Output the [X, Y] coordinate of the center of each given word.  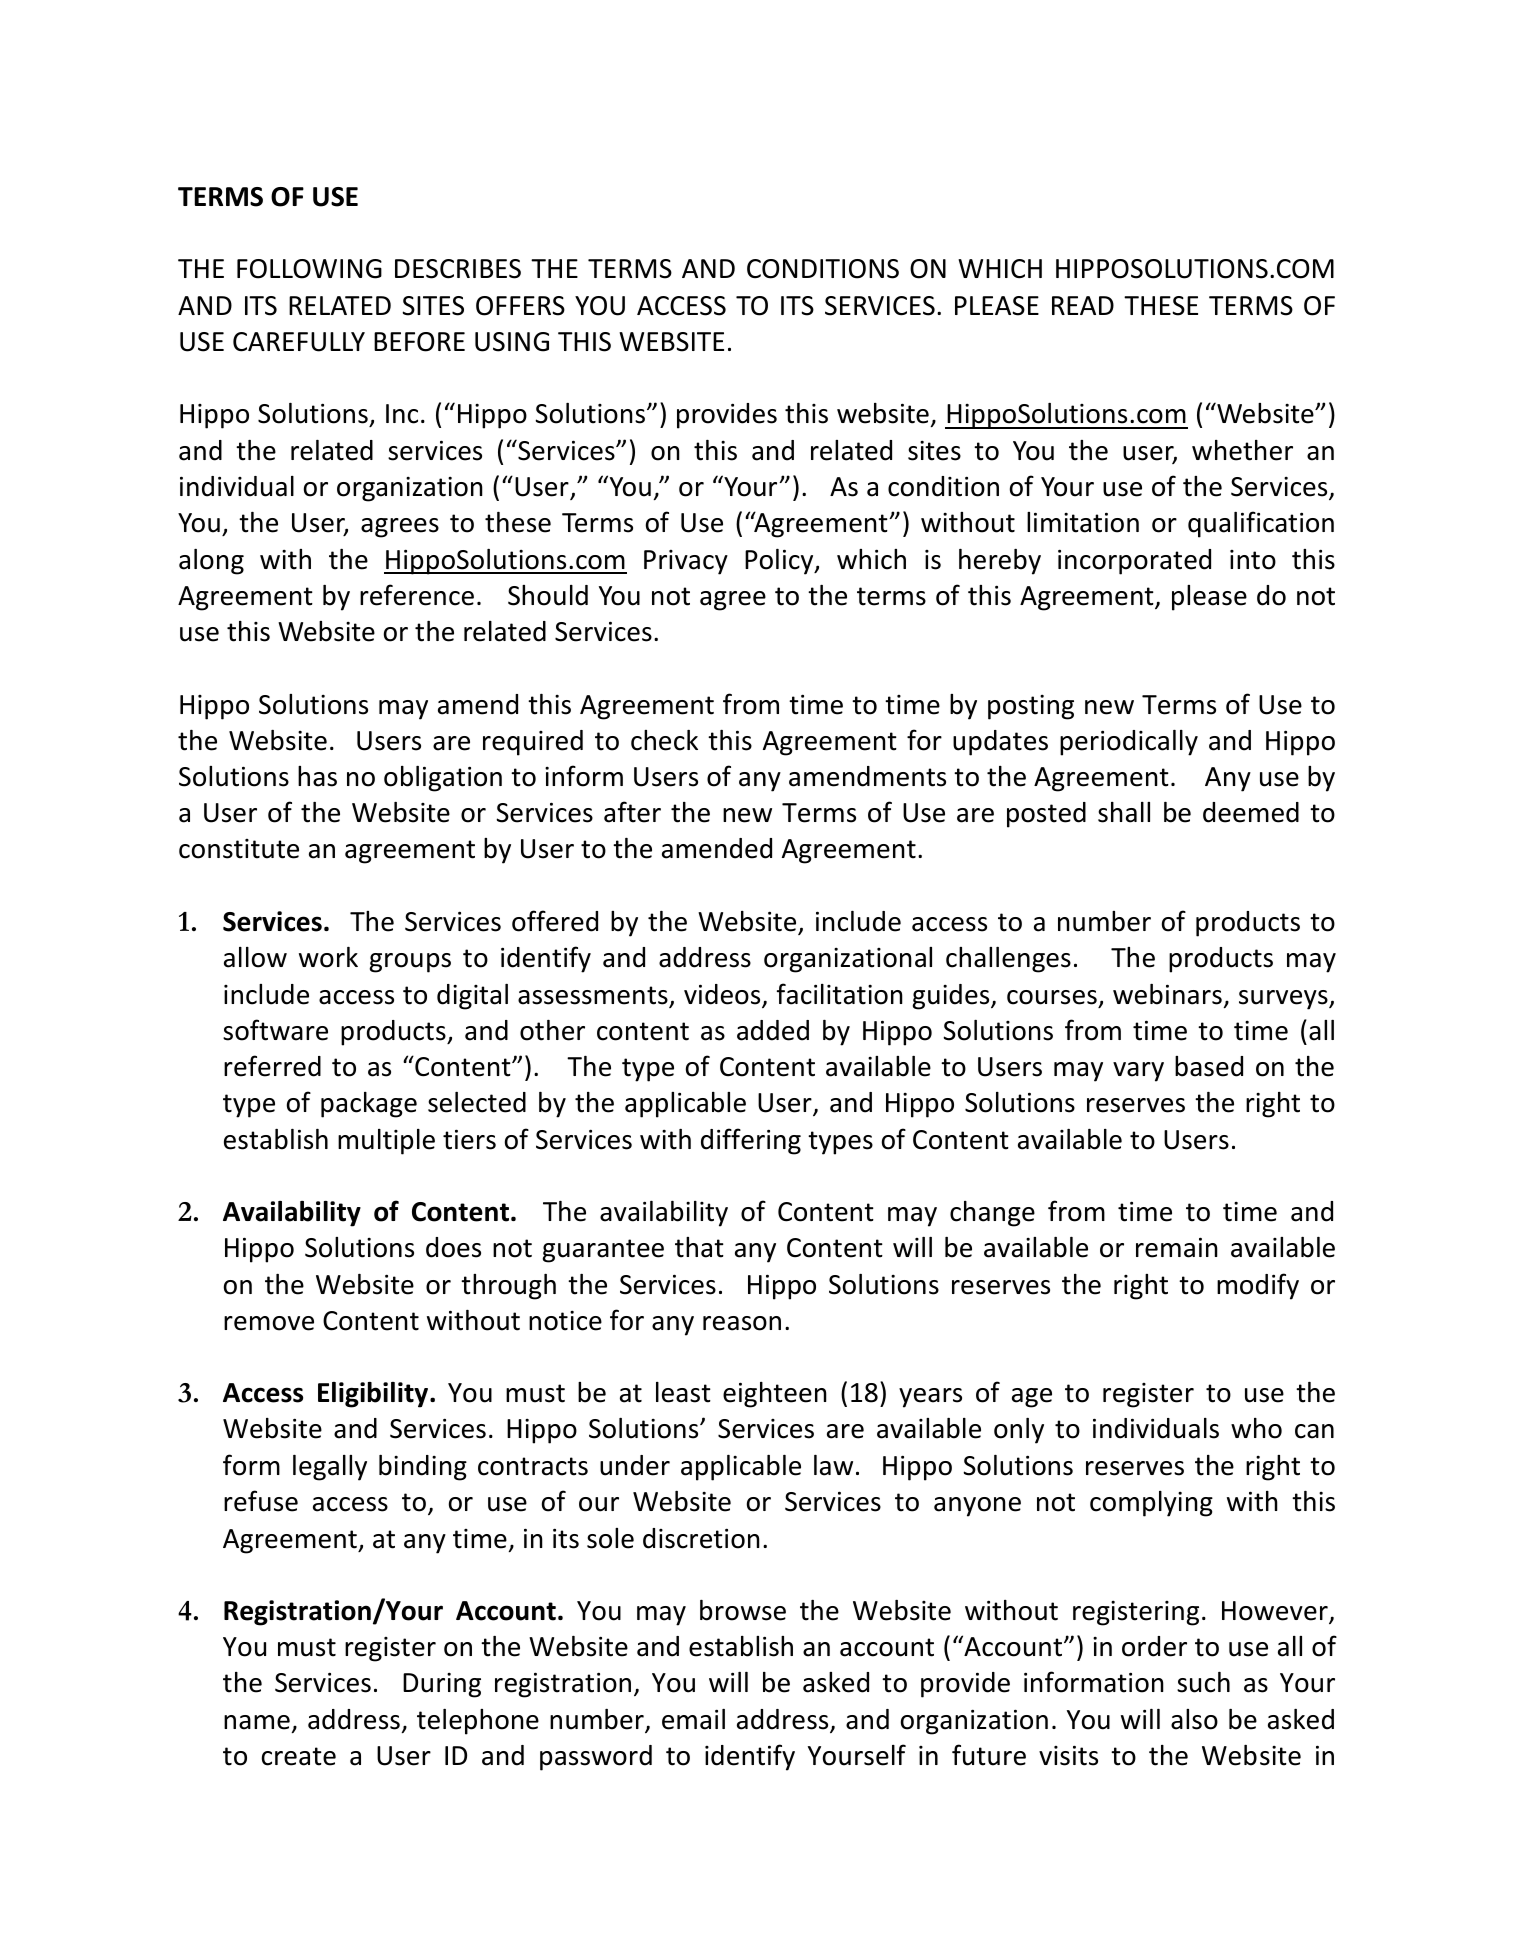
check [664, 740]
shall [1124, 812]
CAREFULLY [299, 342]
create [299, 1756]
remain [1177, 1247]
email [693, 1719]
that [699, 1247]
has [317, 776]
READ [1083, 305]
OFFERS [520, 306]
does [453, 1247]
